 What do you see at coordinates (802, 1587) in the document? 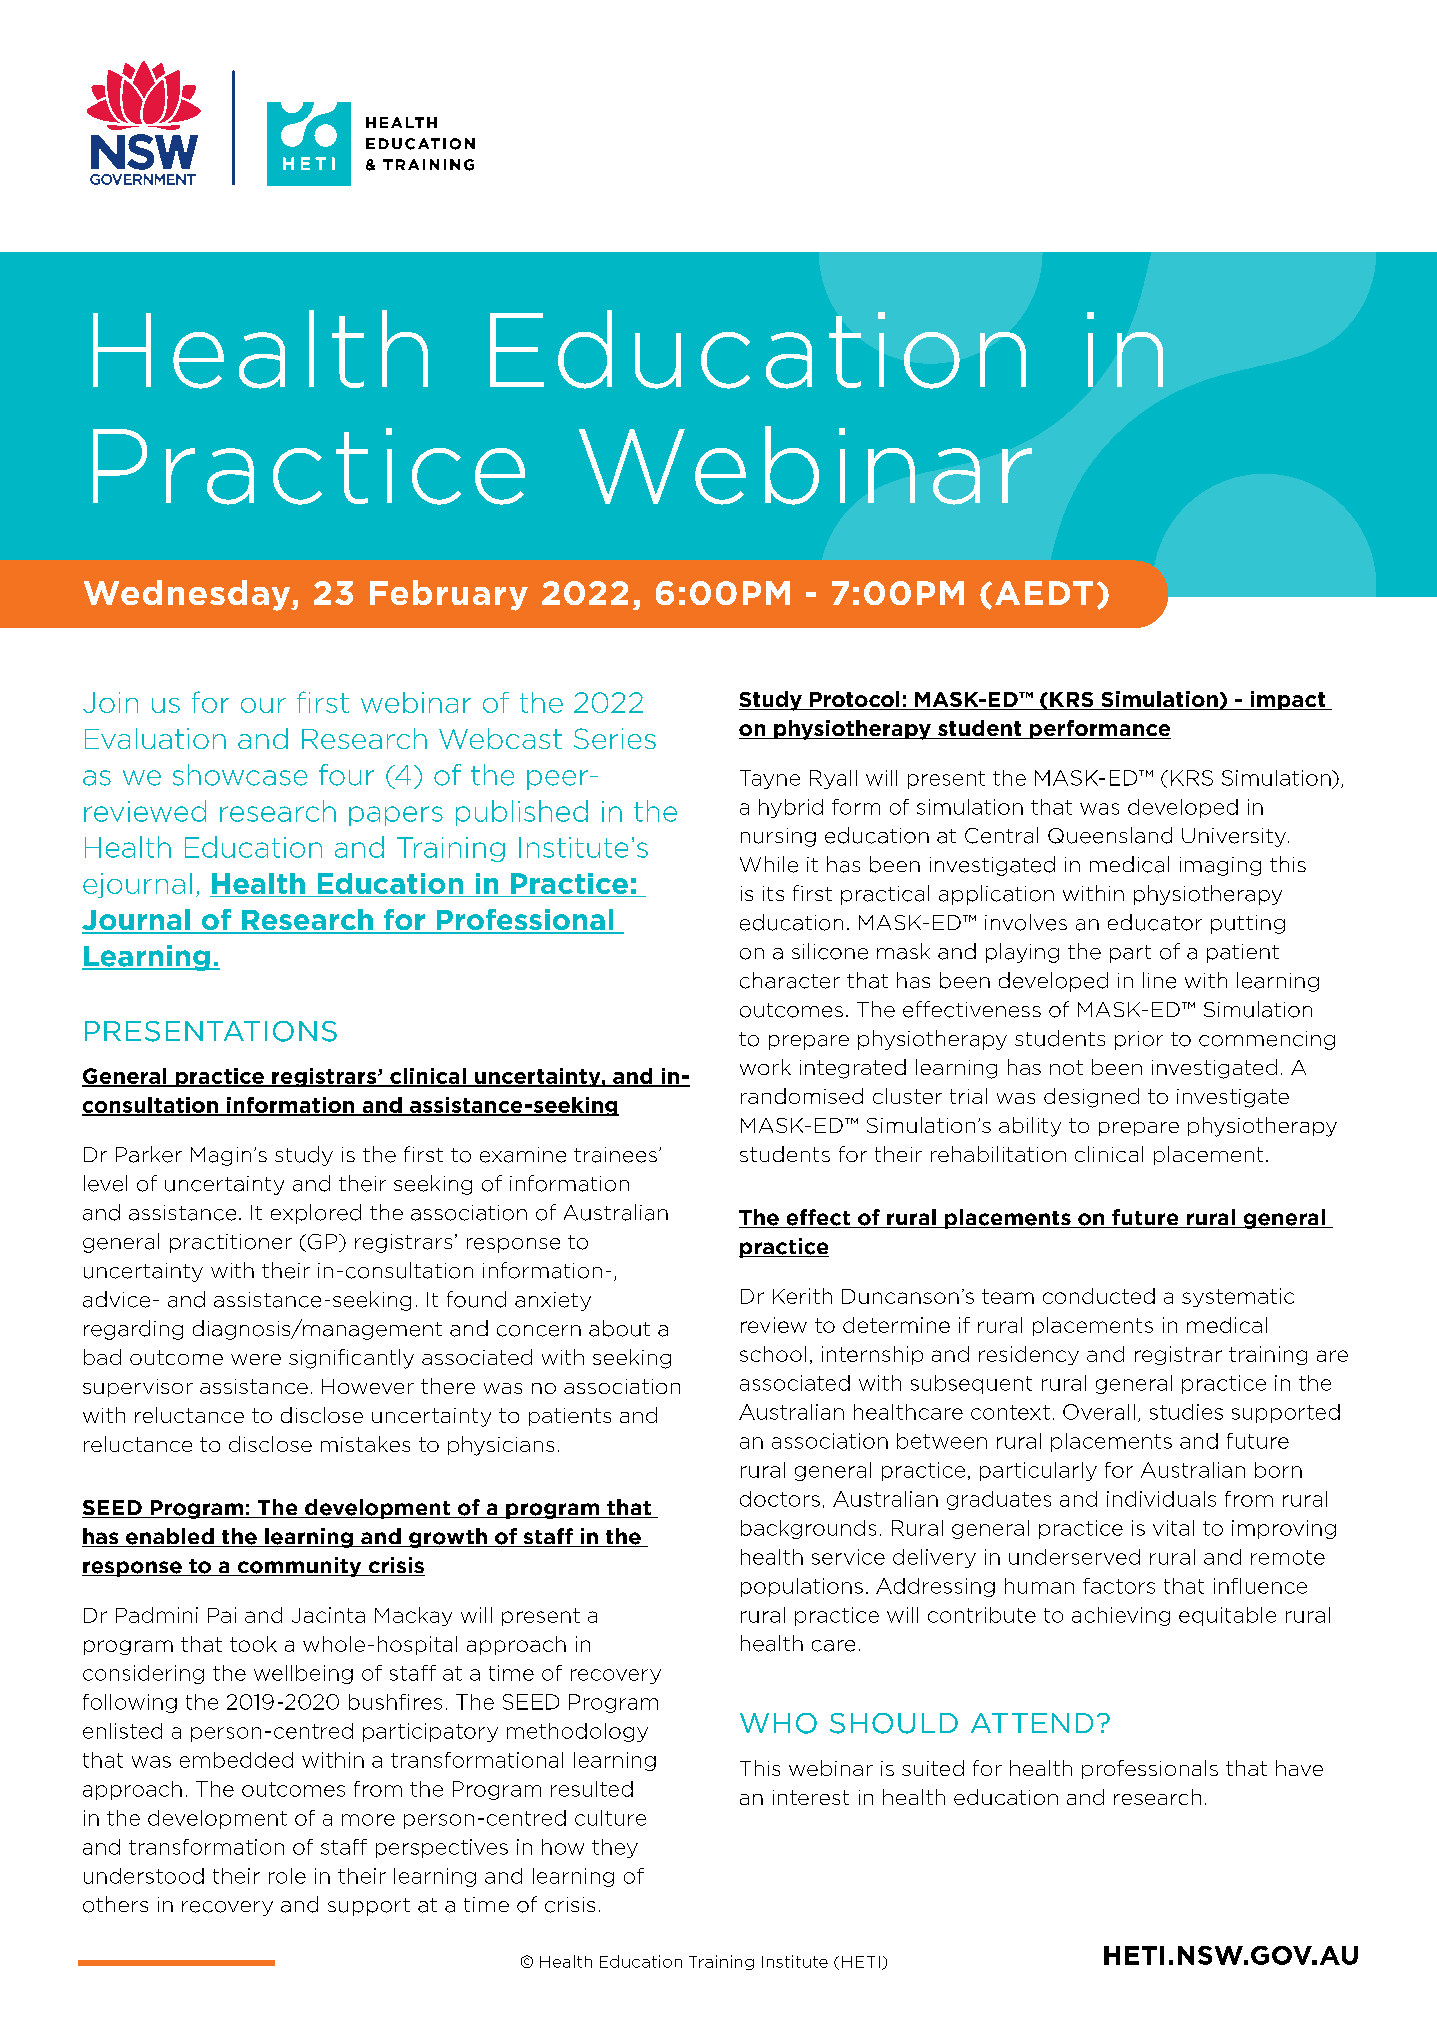
I see `populations` at bounding box center [802, 1587].
